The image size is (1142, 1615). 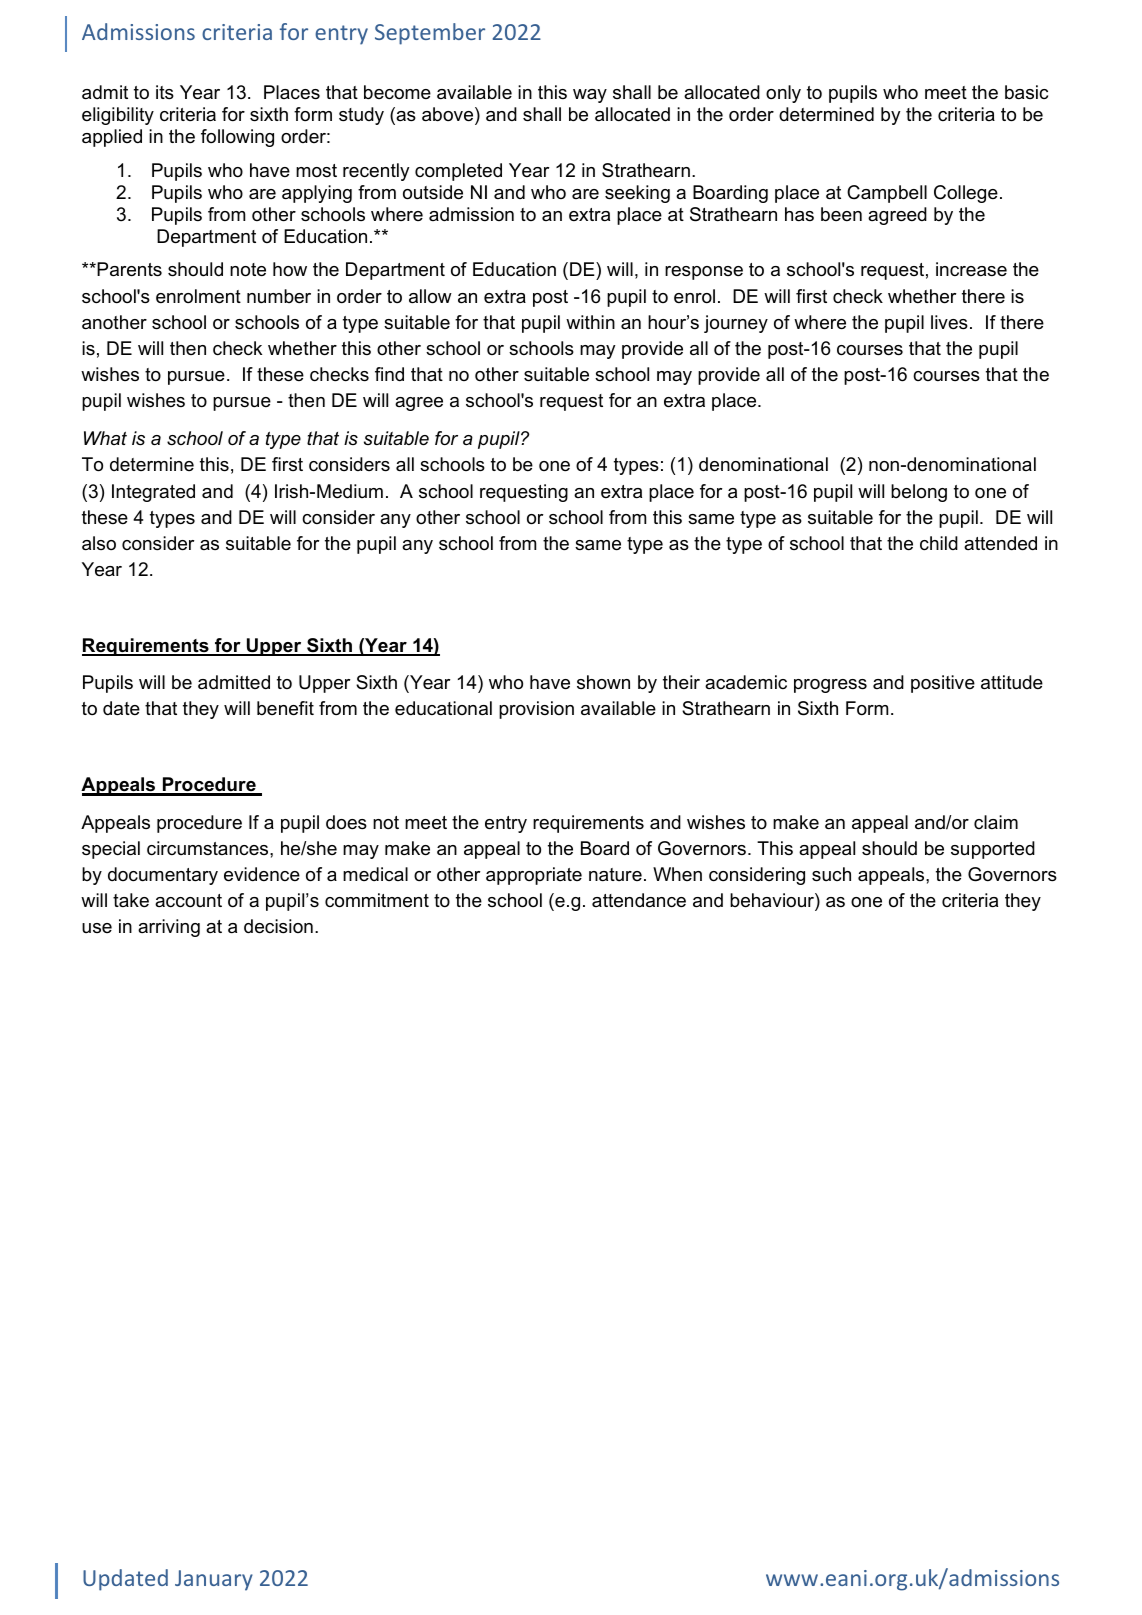 What do you see at coordinates (169, 928) in the page?
I see `arriving` at bounding box center [169, 928].
